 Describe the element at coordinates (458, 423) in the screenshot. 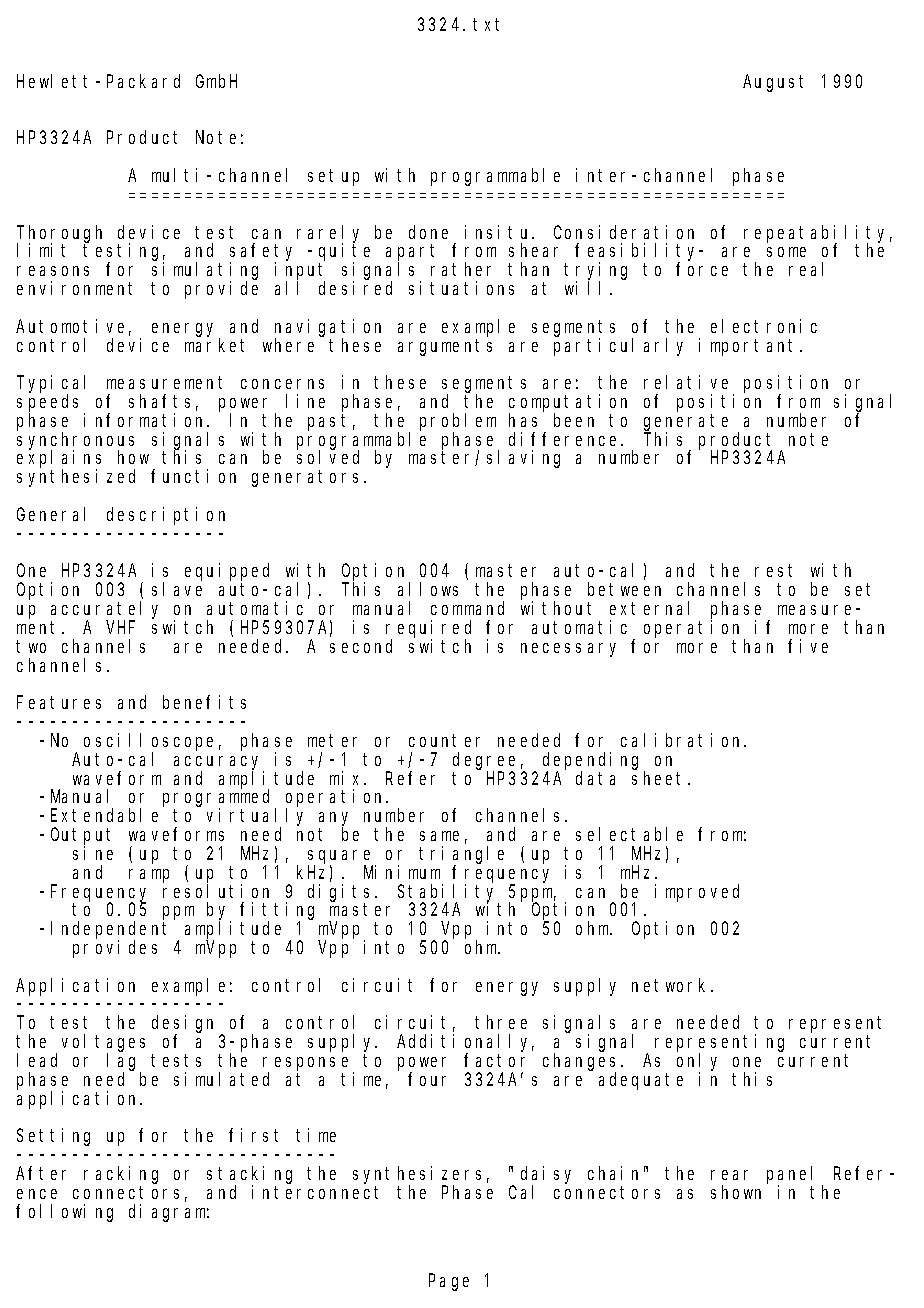

I see `problem` at that location.
